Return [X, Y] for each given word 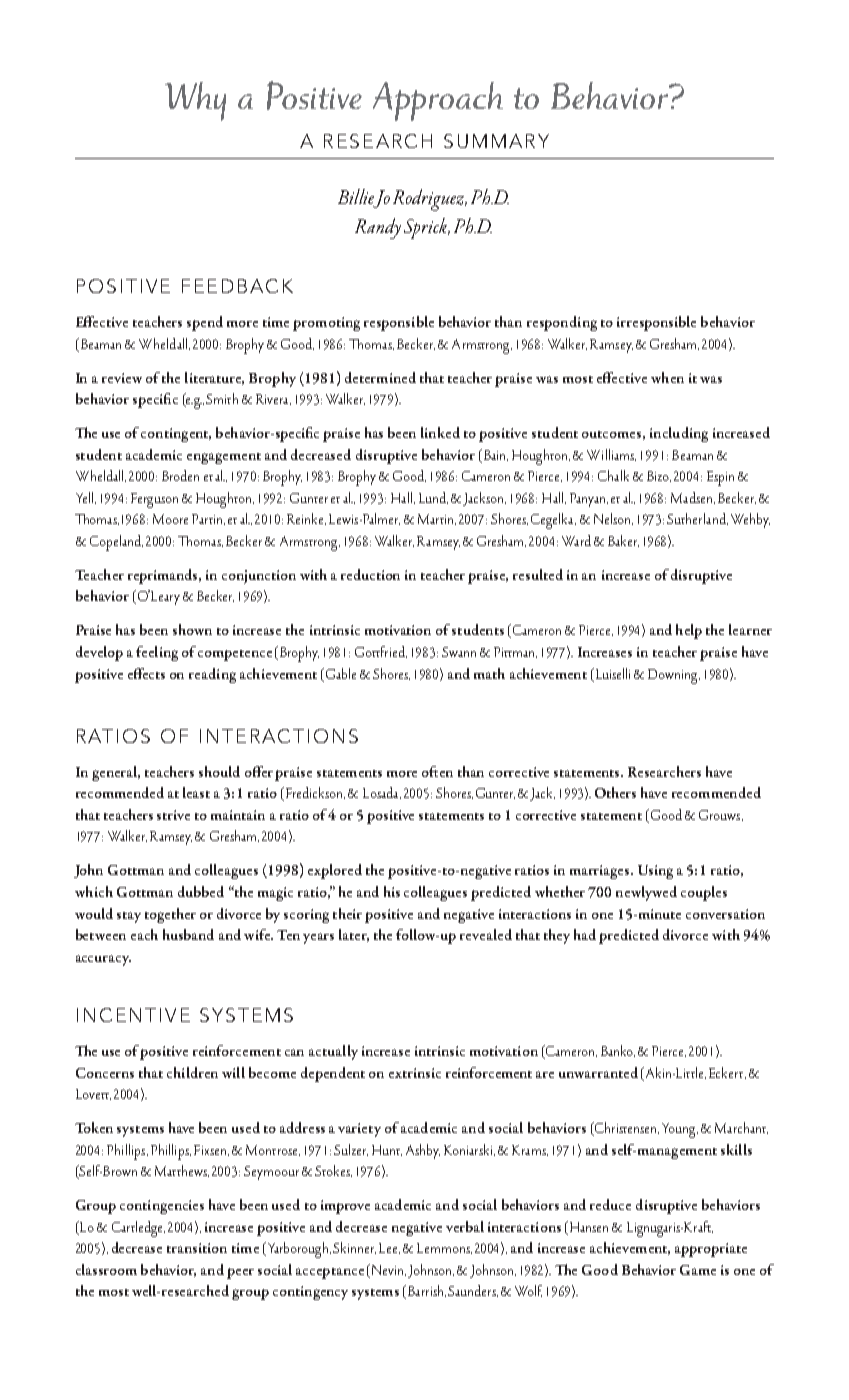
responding [562, 323]
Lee [389, 1248]
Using [655, 872]
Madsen [693, 498]
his [392, 891]
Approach [438, 101]
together [170, 915]
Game [698, 1270]
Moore [170, 519]
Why [195, 101]
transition [197, 1248]
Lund [433, 498]
